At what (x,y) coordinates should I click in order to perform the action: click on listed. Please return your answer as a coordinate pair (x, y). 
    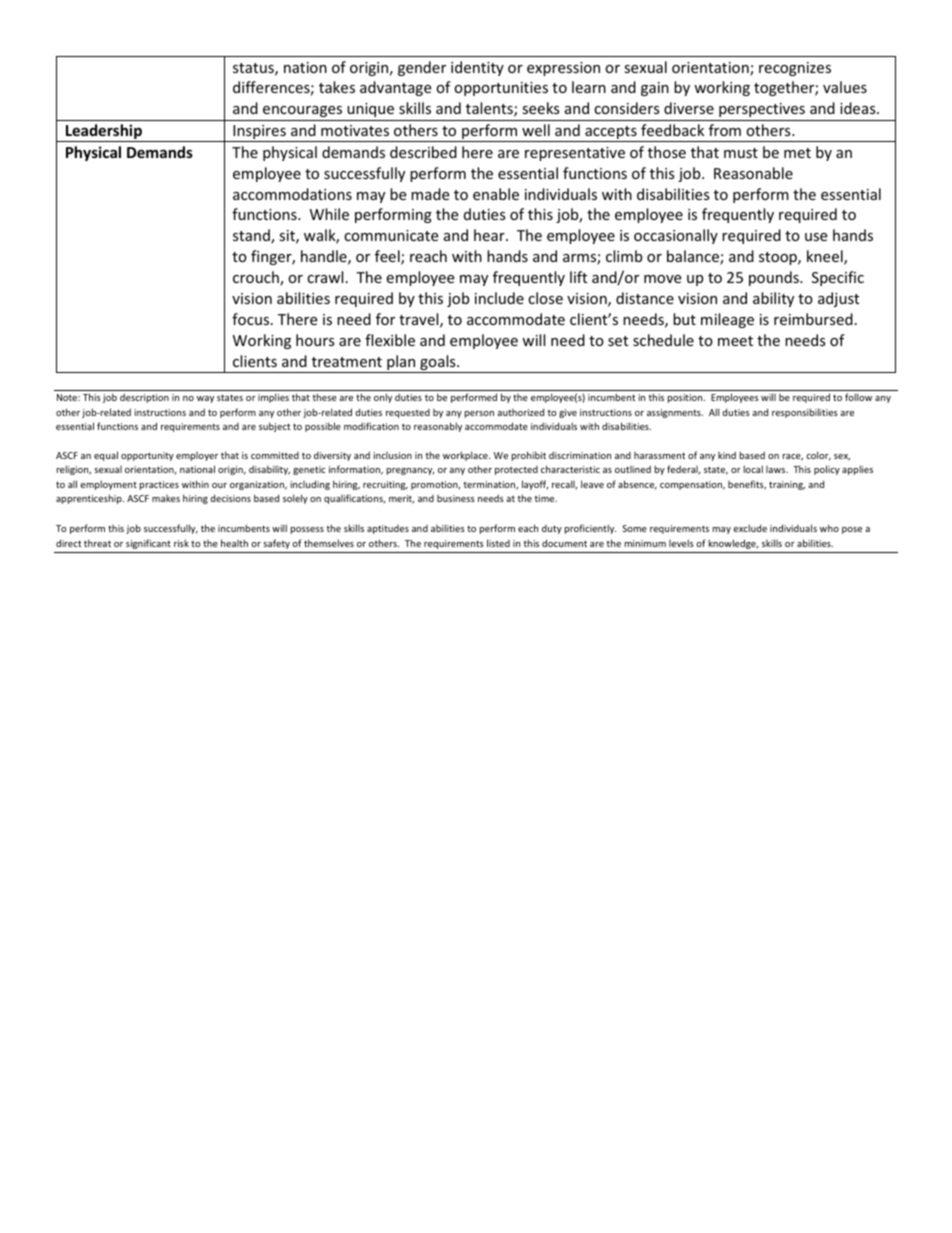
    Looking at the image, I should click on (498, 543).
